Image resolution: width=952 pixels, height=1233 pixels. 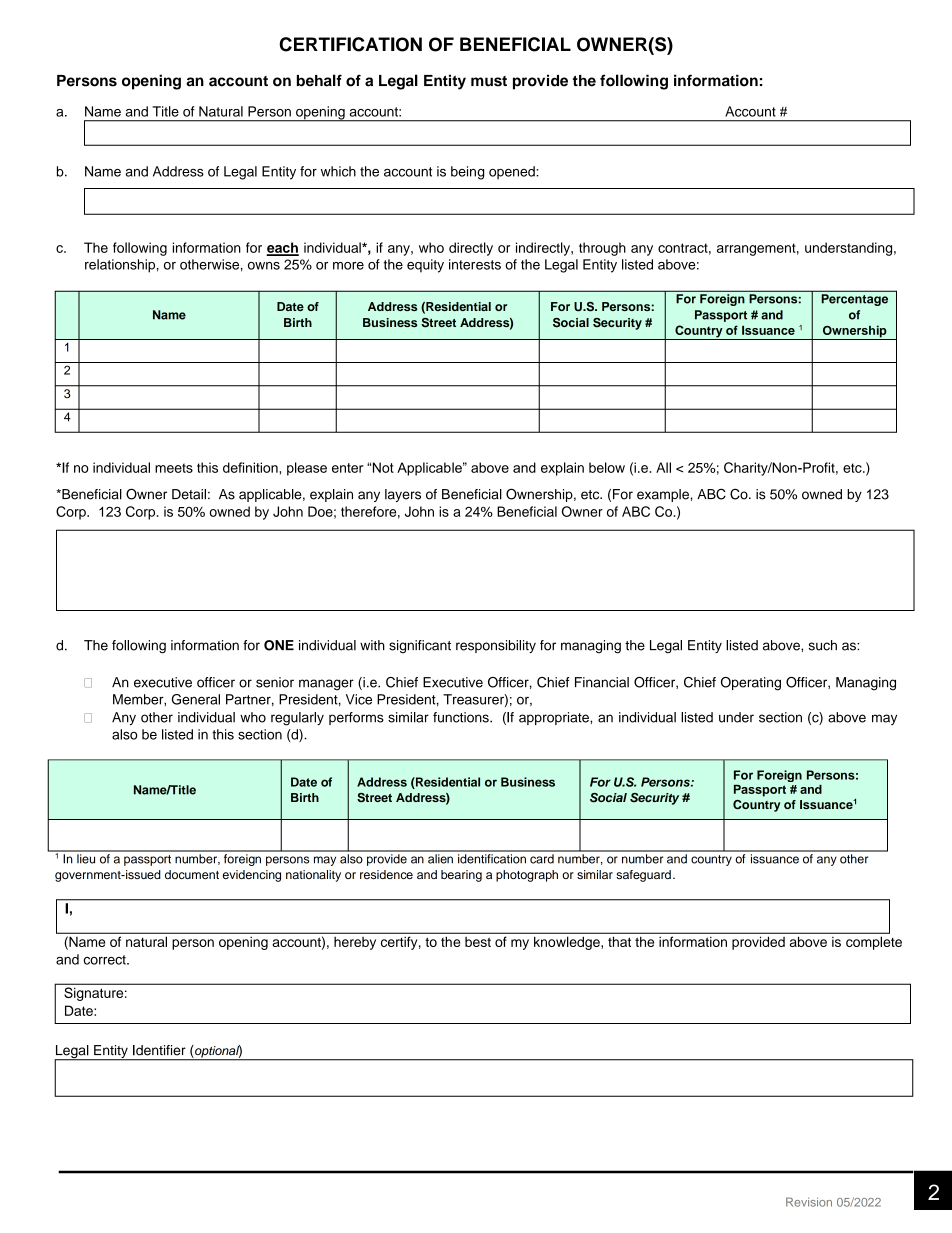 What do you see at coordinates (475, 264) in the document?
I see `interests` at bounding box center [475, 264].
